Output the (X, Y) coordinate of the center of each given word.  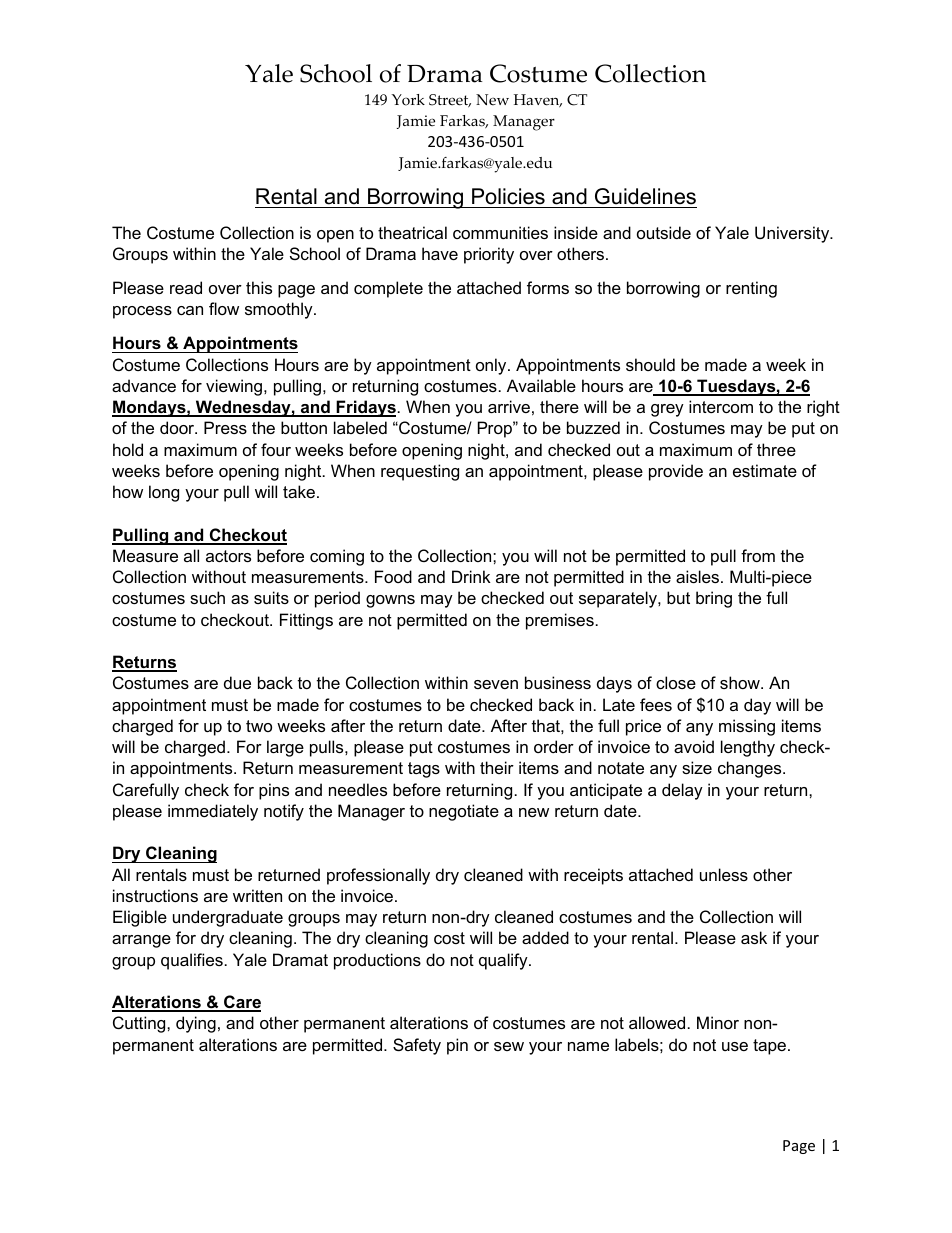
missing (747, 727)
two (259, 726)
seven (496, 684)
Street (450, 100)
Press (225, 427)
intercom (721, 406)
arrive (509, 406)
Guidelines (645, 196)
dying (196, 1024)
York (408, 100)
